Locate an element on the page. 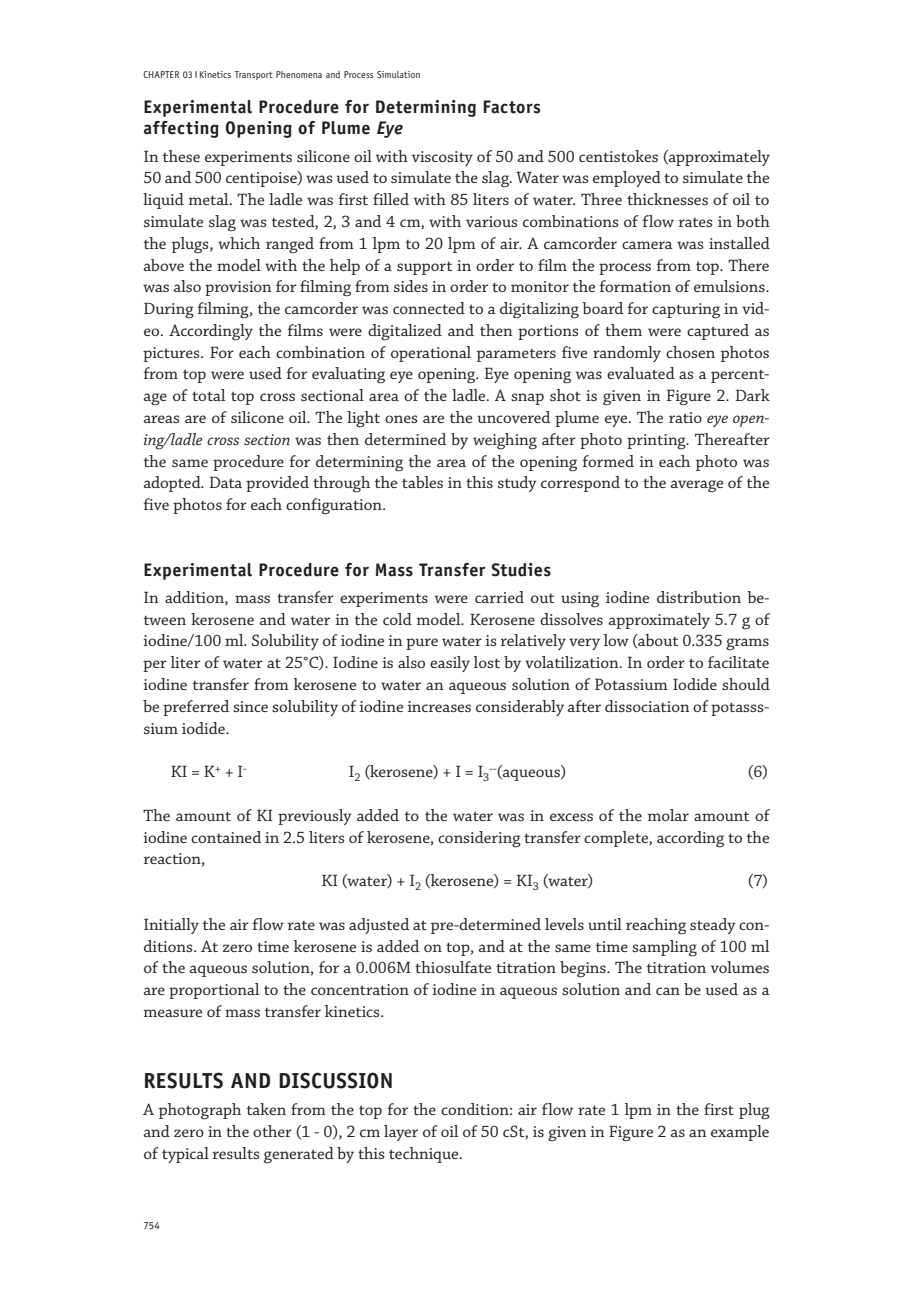 This page has width=924, height=1305. Factors is located at coordinates (512, 107).
